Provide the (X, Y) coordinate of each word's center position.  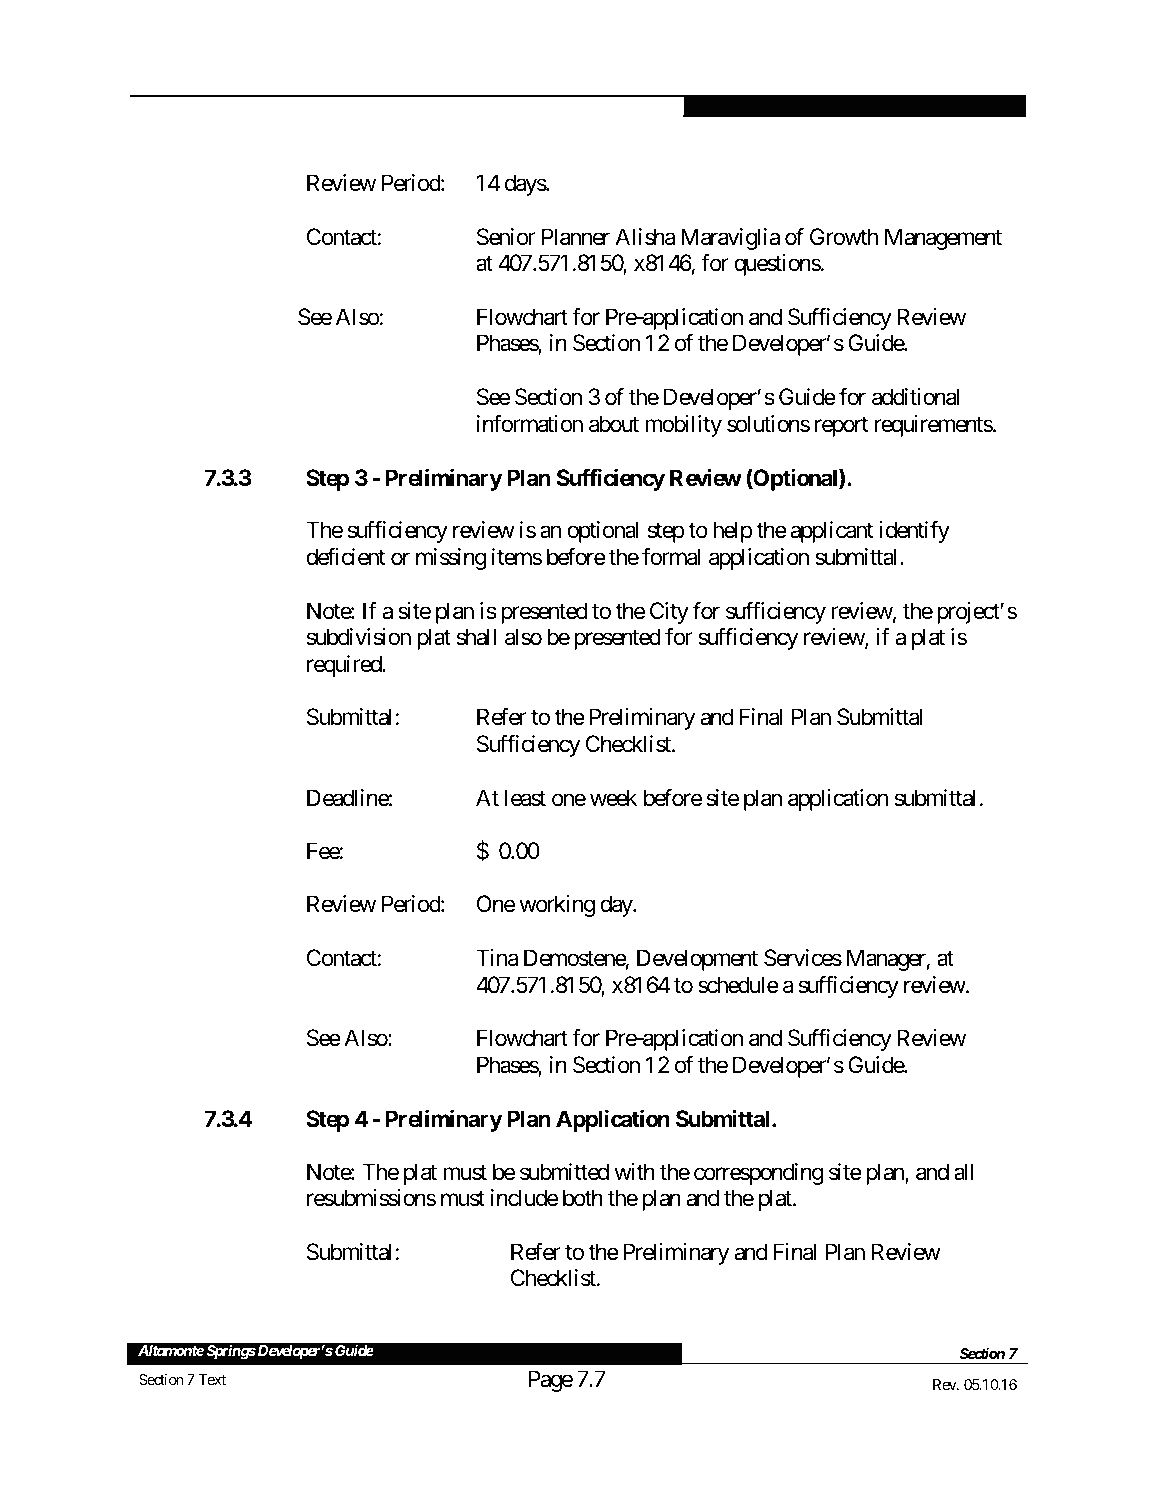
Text (212, 1379)
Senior (506, 237)
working (557, 906)
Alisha (645, 237)
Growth (844, 237)
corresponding (758, 1174)
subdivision (359, 637)
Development (697, 960)
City (669, 613)
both (583, 1198)
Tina (497, 958)
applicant (831, 532)
